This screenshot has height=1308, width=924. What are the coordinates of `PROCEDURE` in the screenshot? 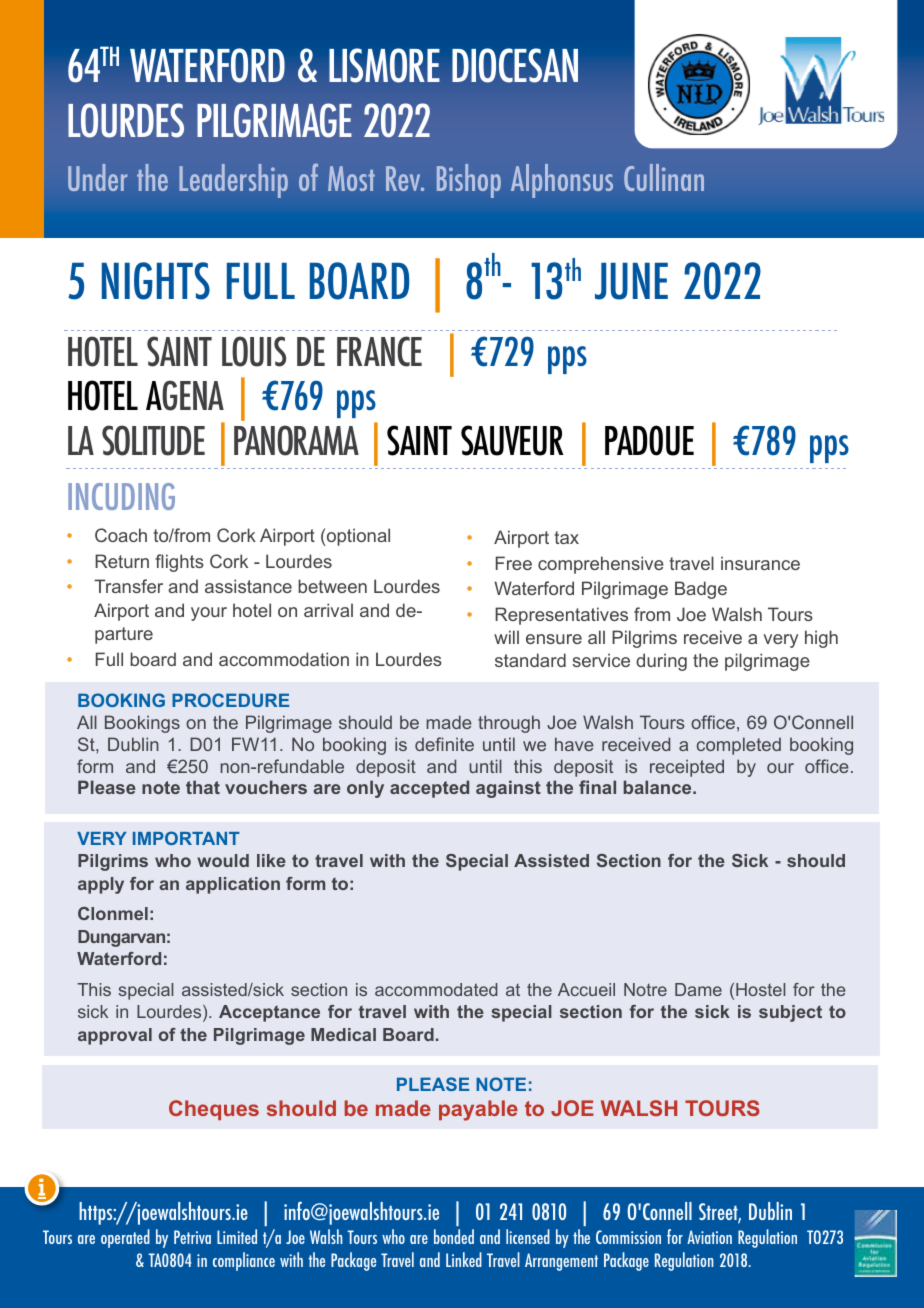 It's located at (230, 700).
